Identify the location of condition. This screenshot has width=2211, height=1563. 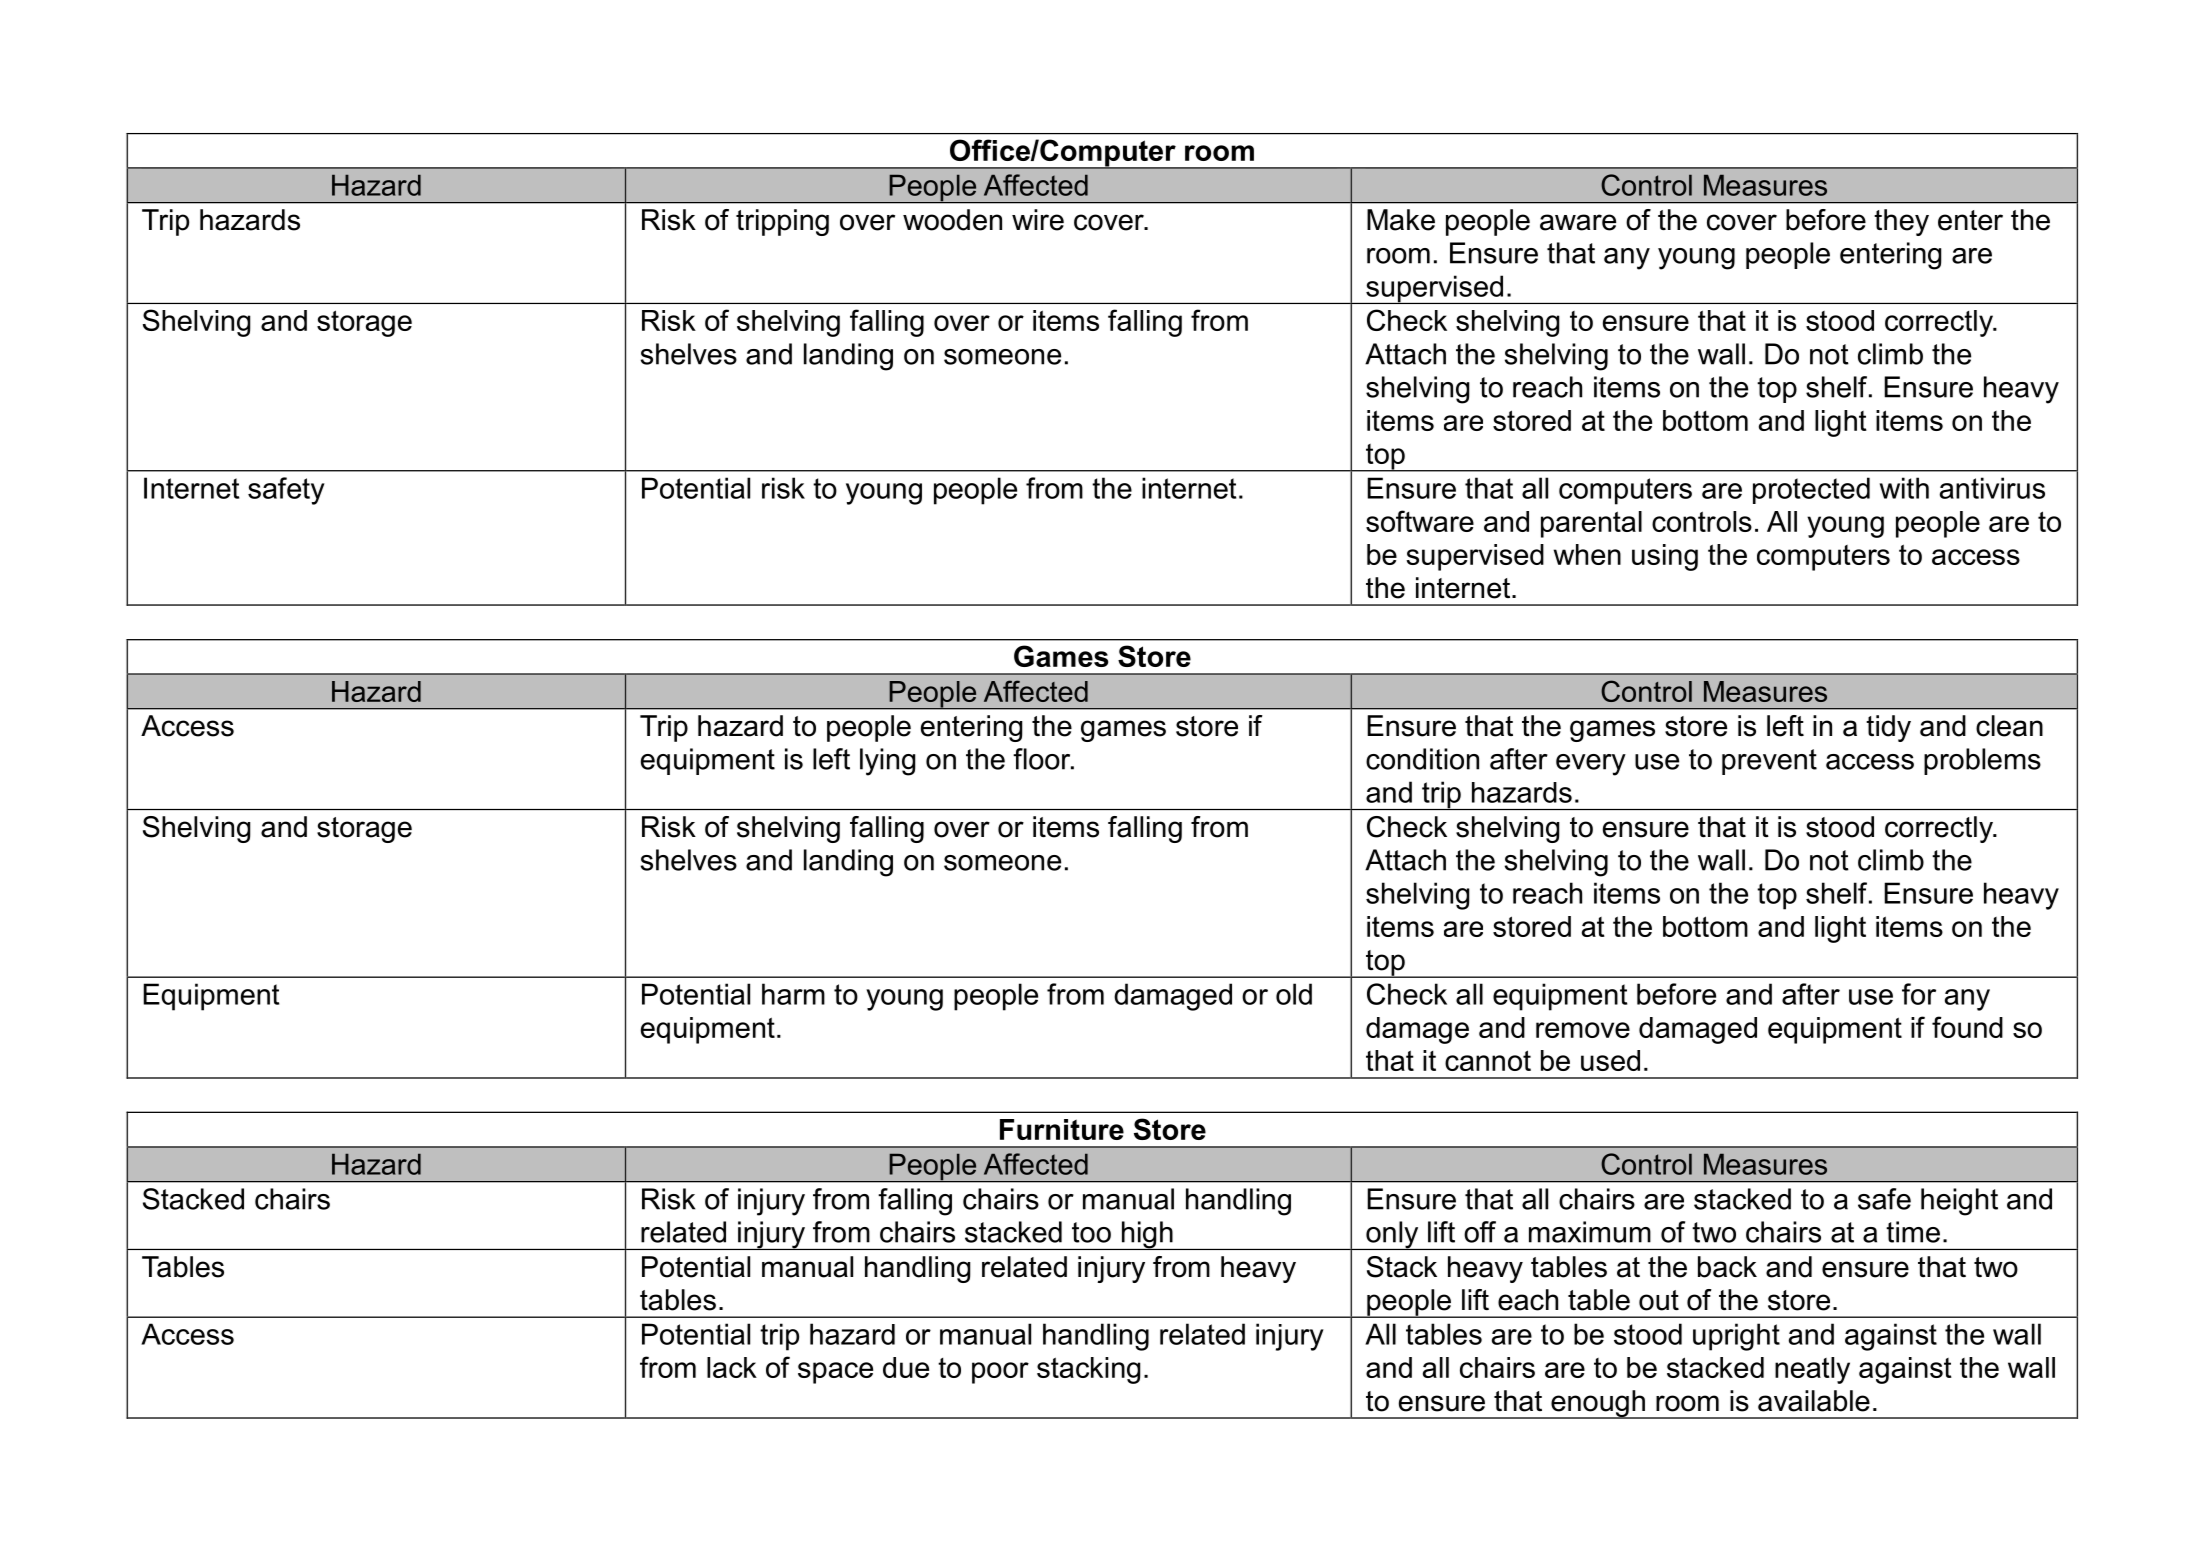
(1422, 759).
